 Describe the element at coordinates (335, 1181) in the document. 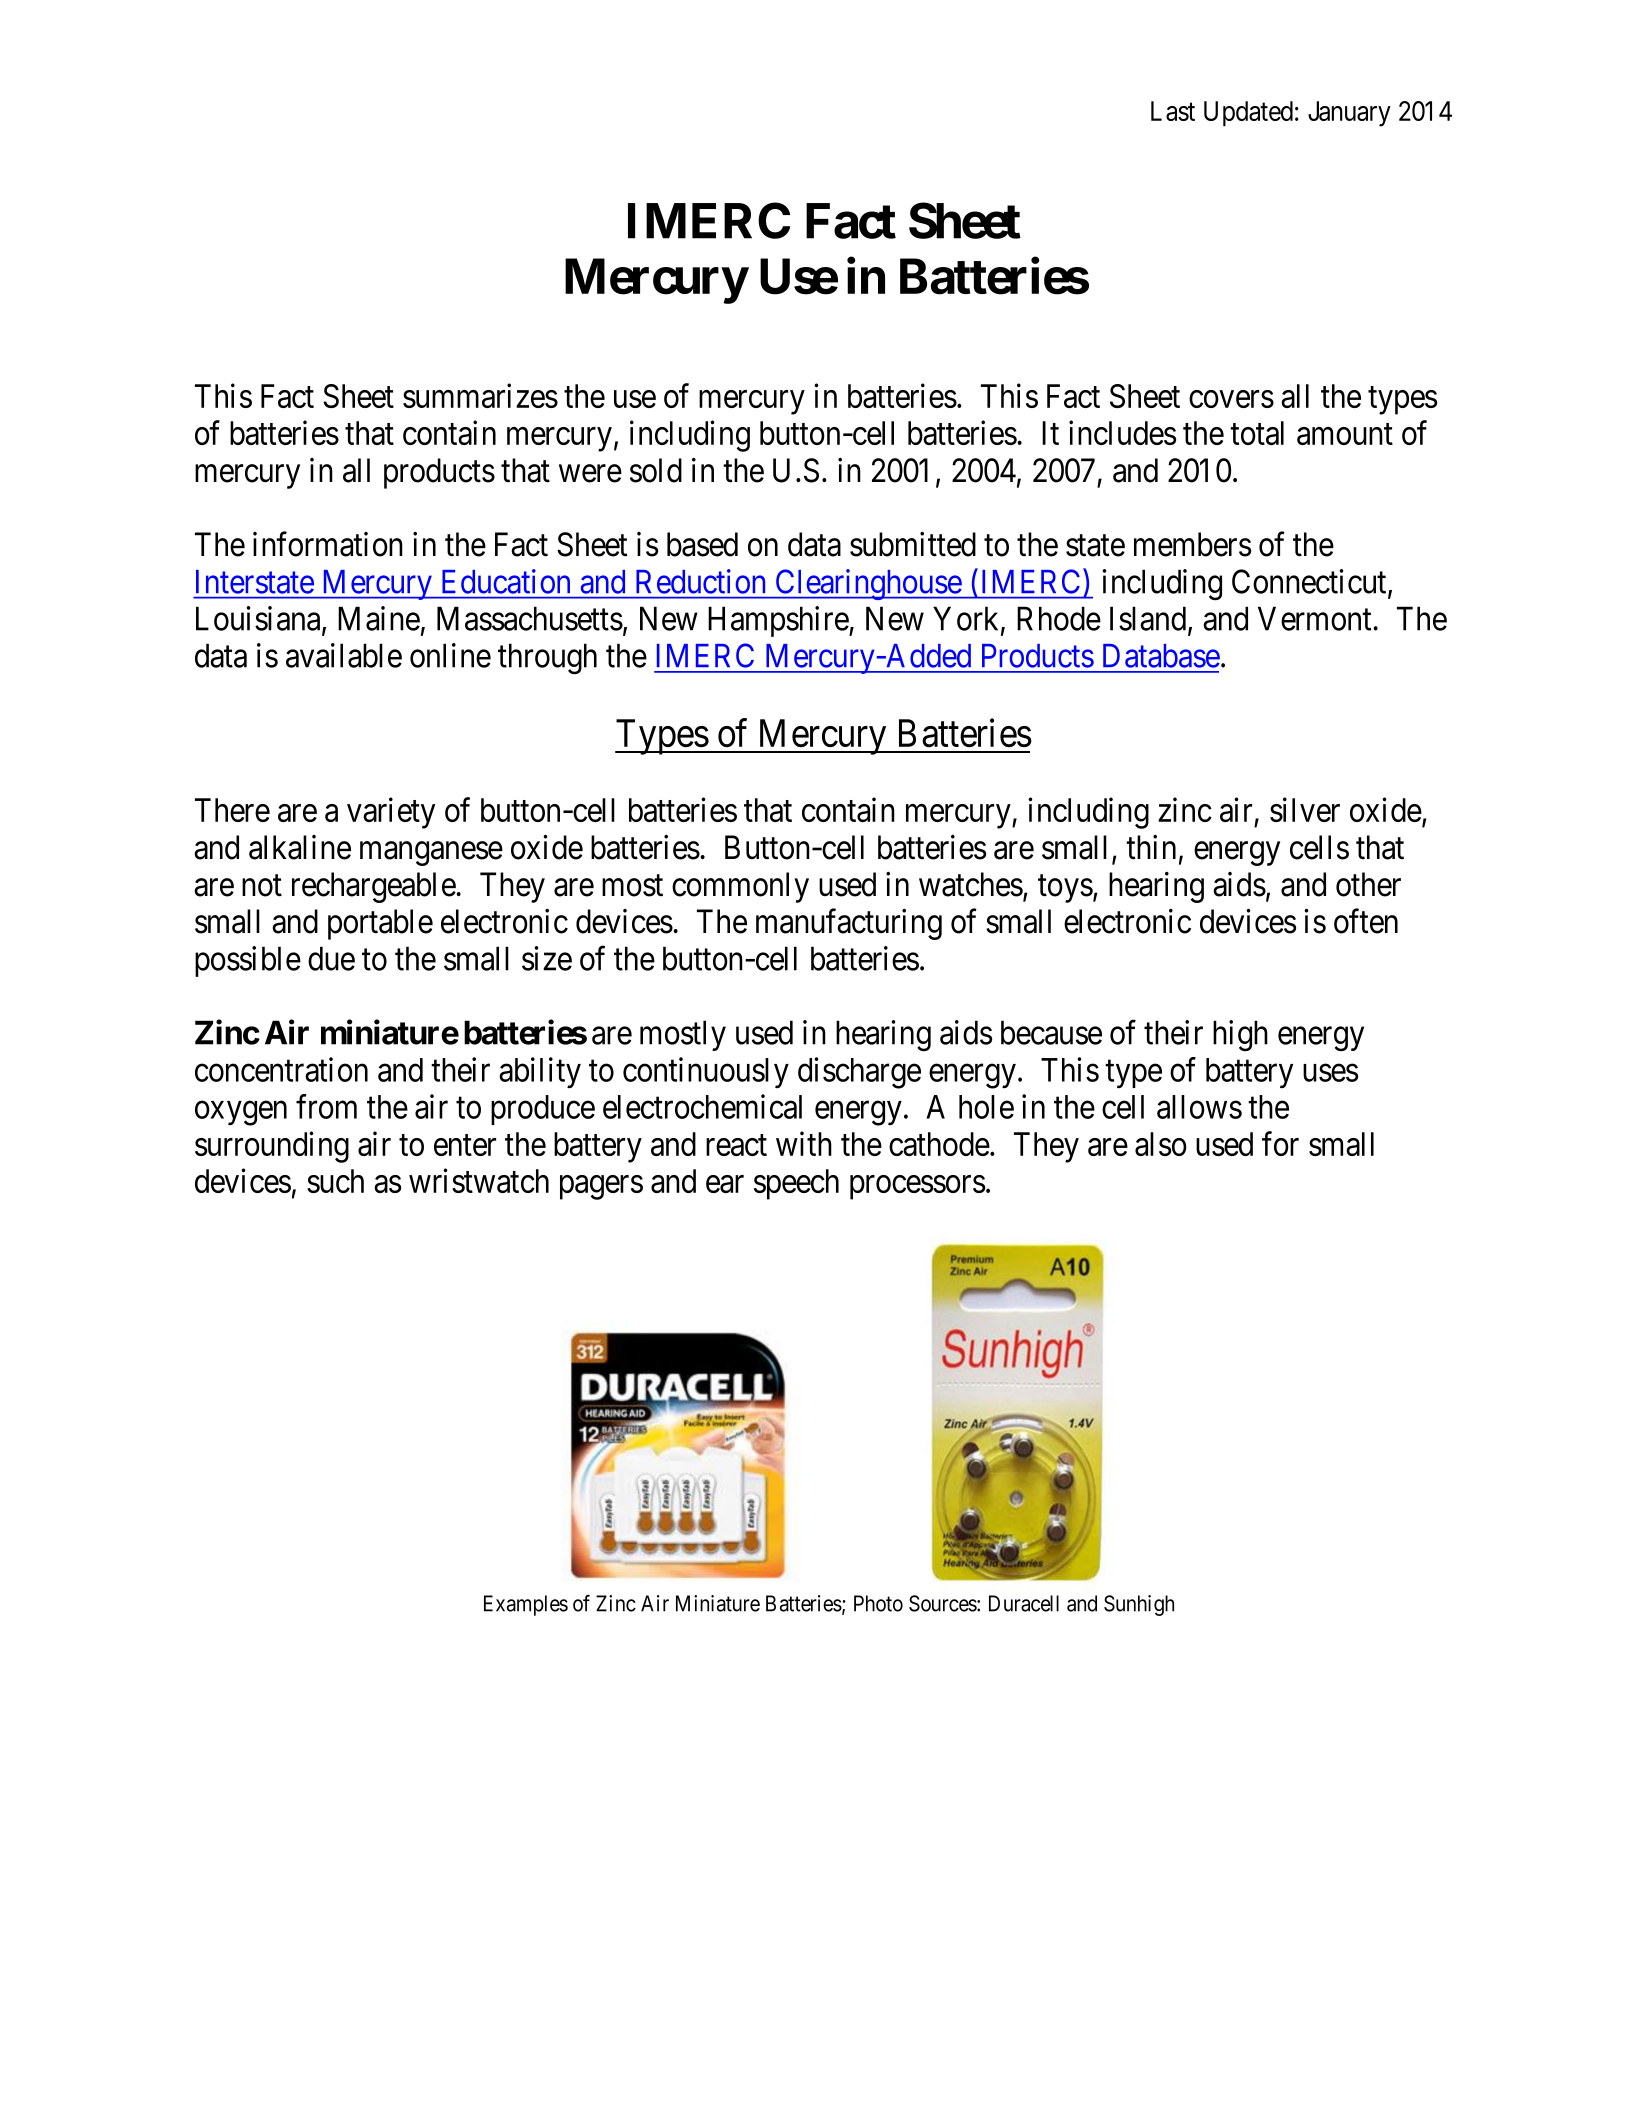

I see `such` at that location.
